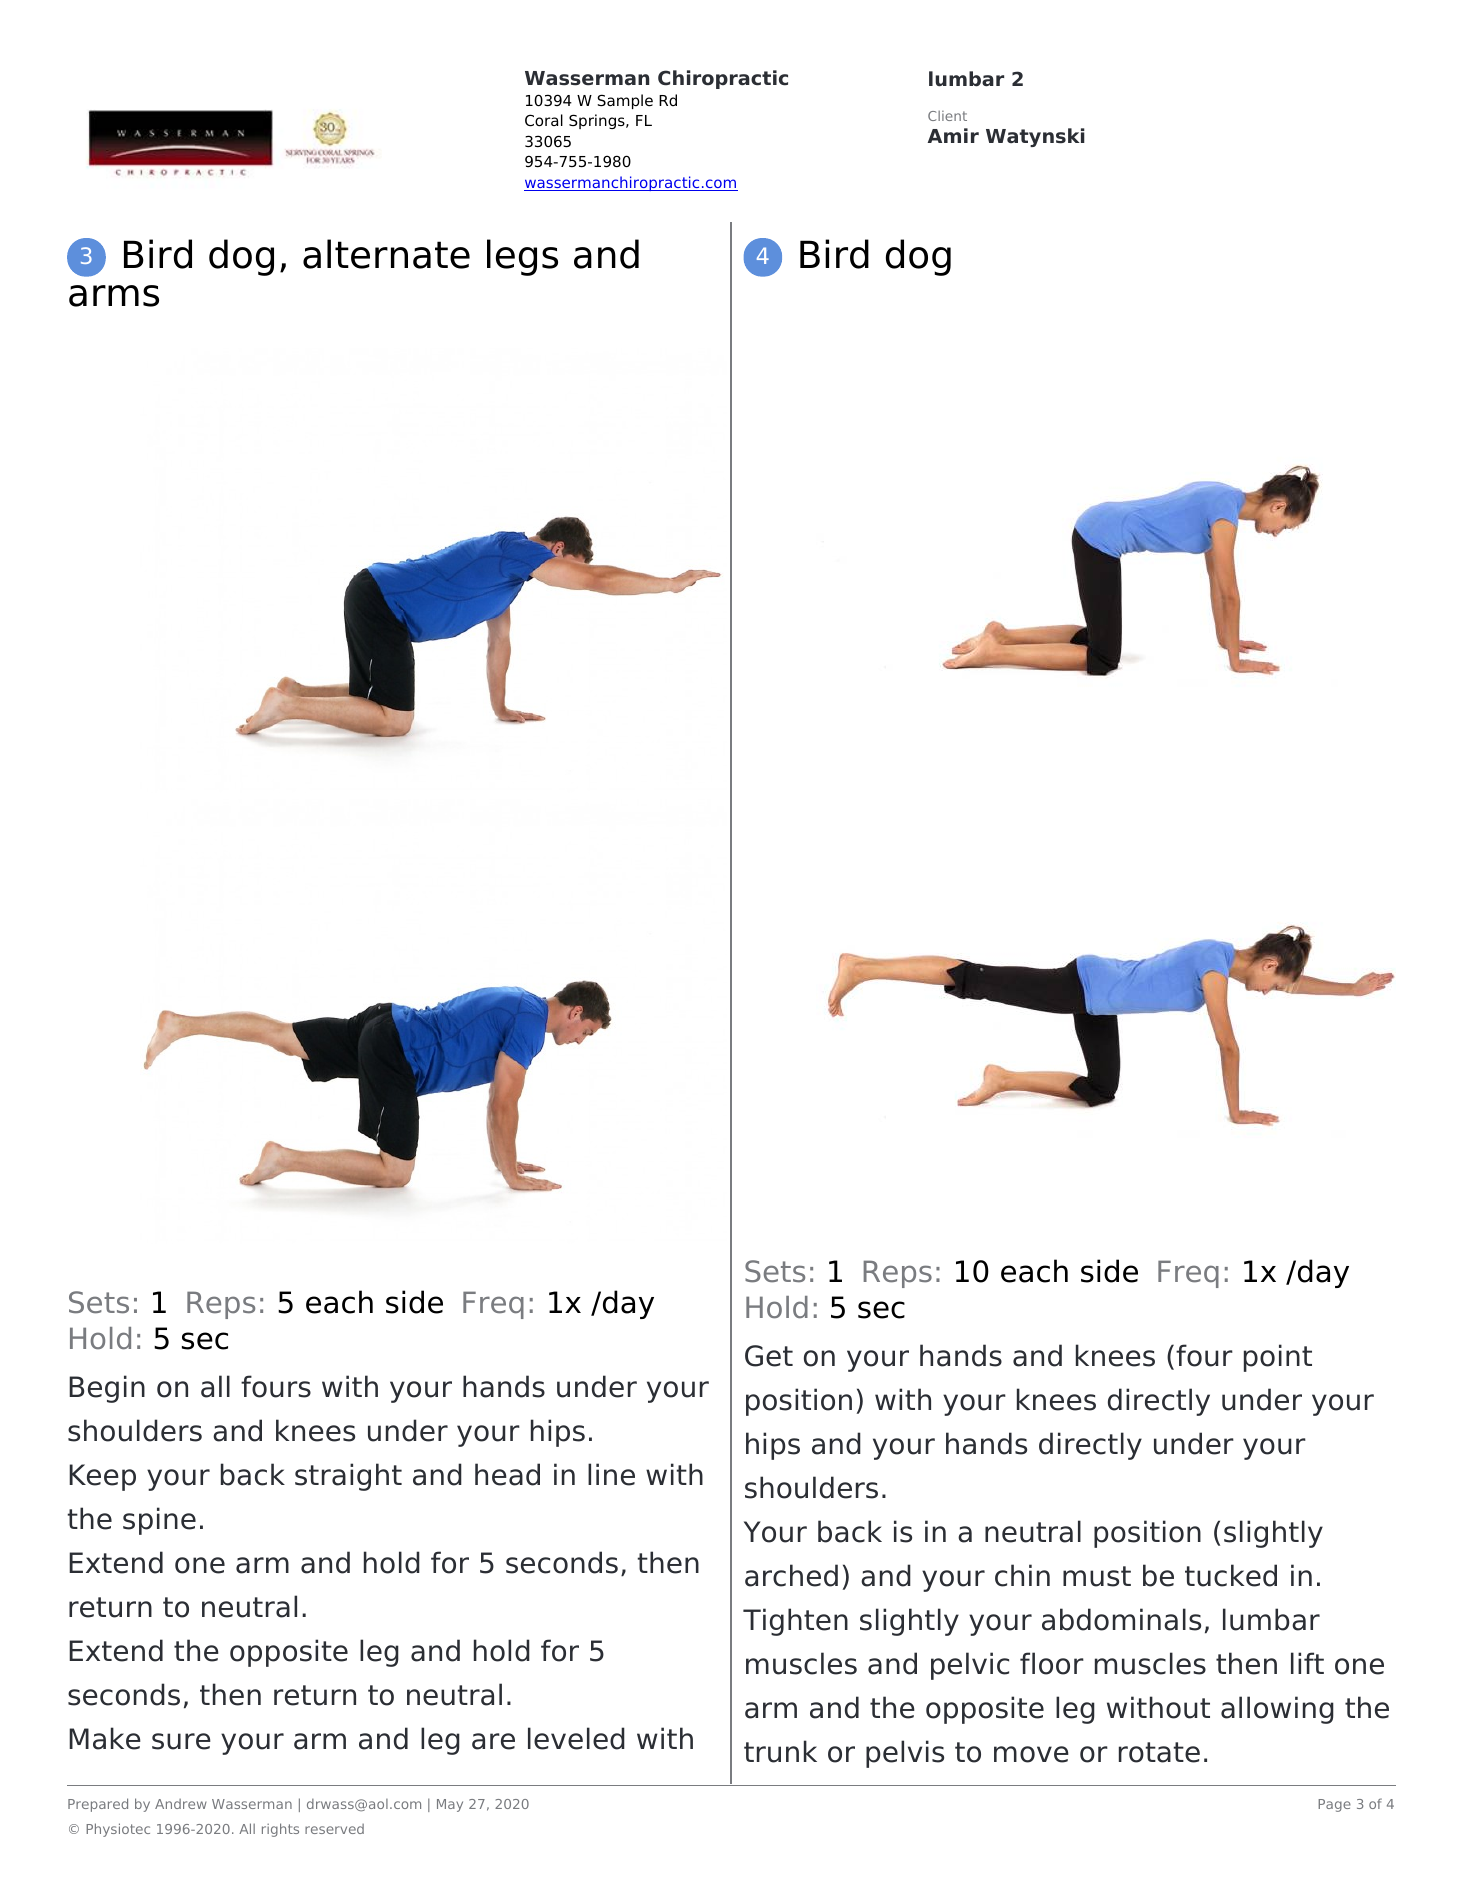  I want to click on trunk, so click(780, 1751).
